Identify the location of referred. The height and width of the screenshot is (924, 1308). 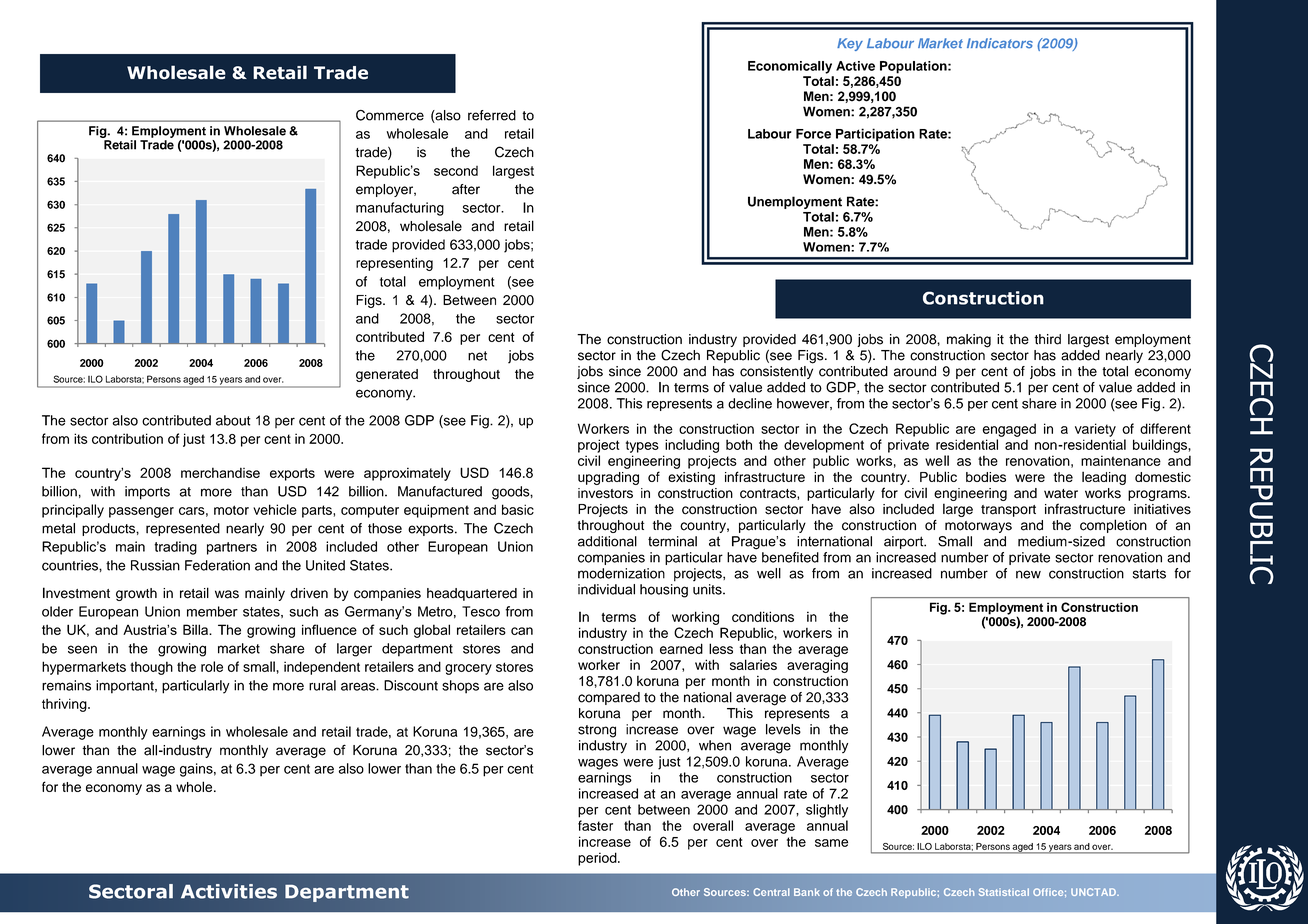
(492, 115).
